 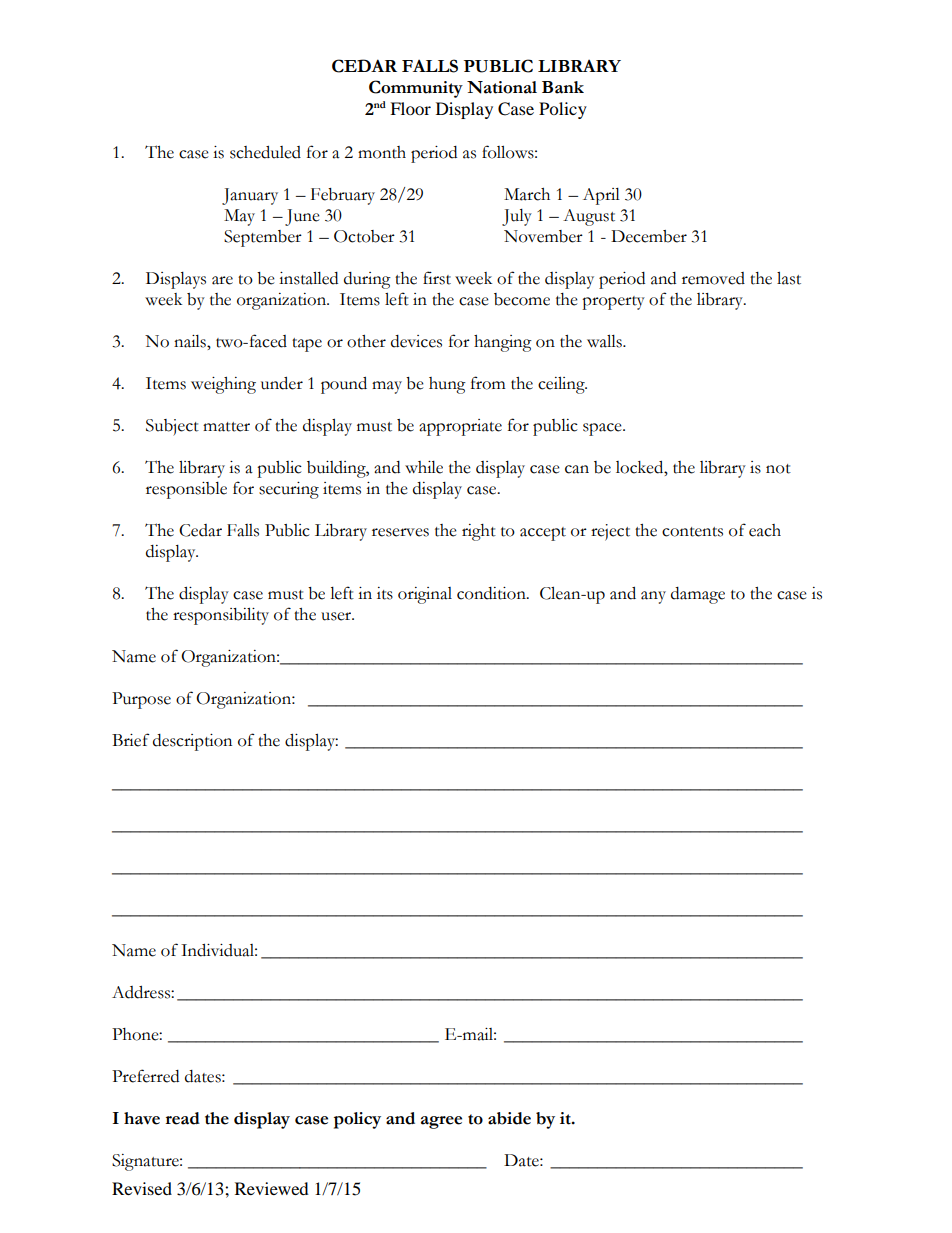 What do you see at coordinates (221, 616) in the screenshot?
I see `responsibility` at bounding box center [221, 616].
